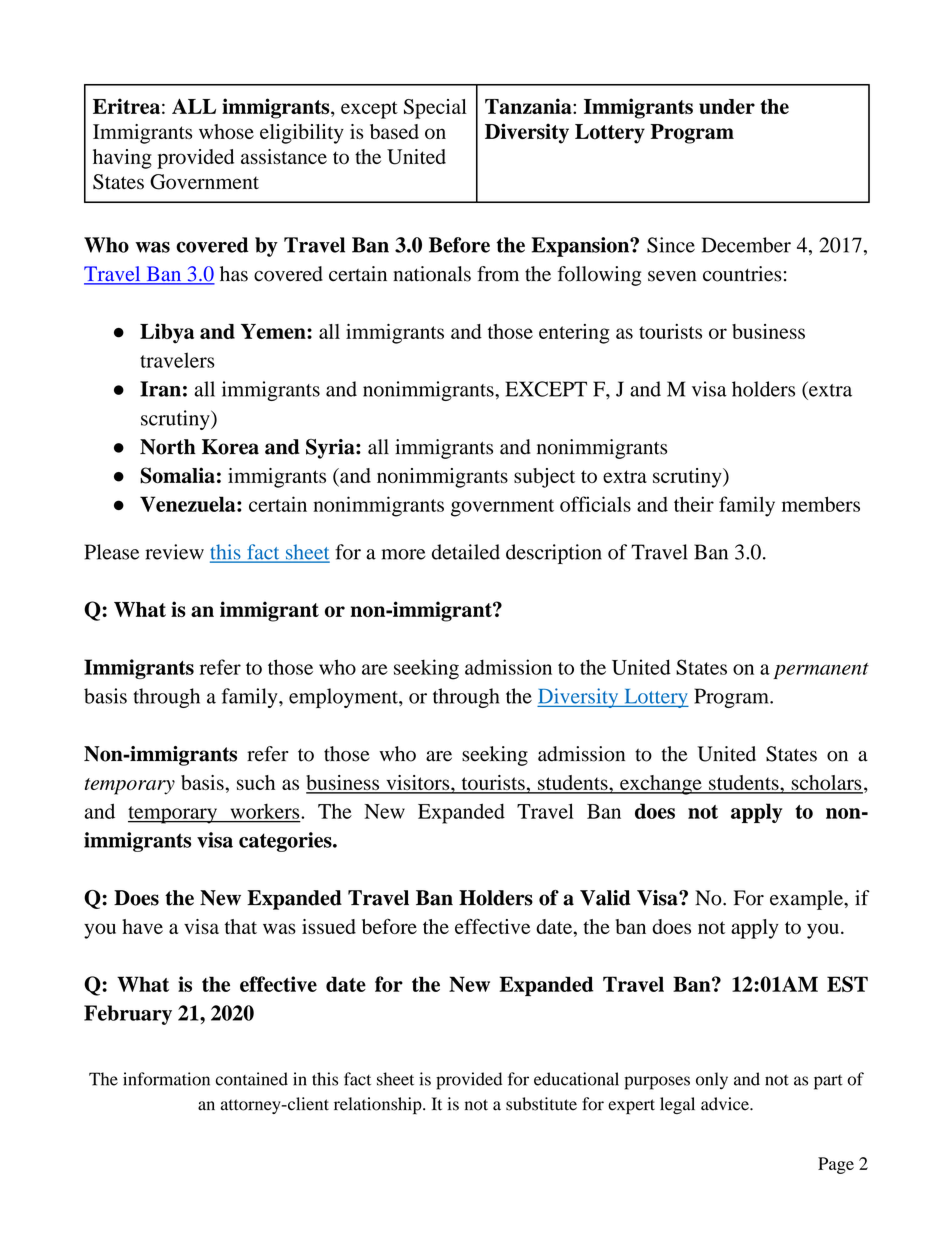 Image resolution: width=952 pixels, height=1233 pixels. What do you see at coordinates (727, 106) in the document?
I see `under` at bounding box center [727, 106].
